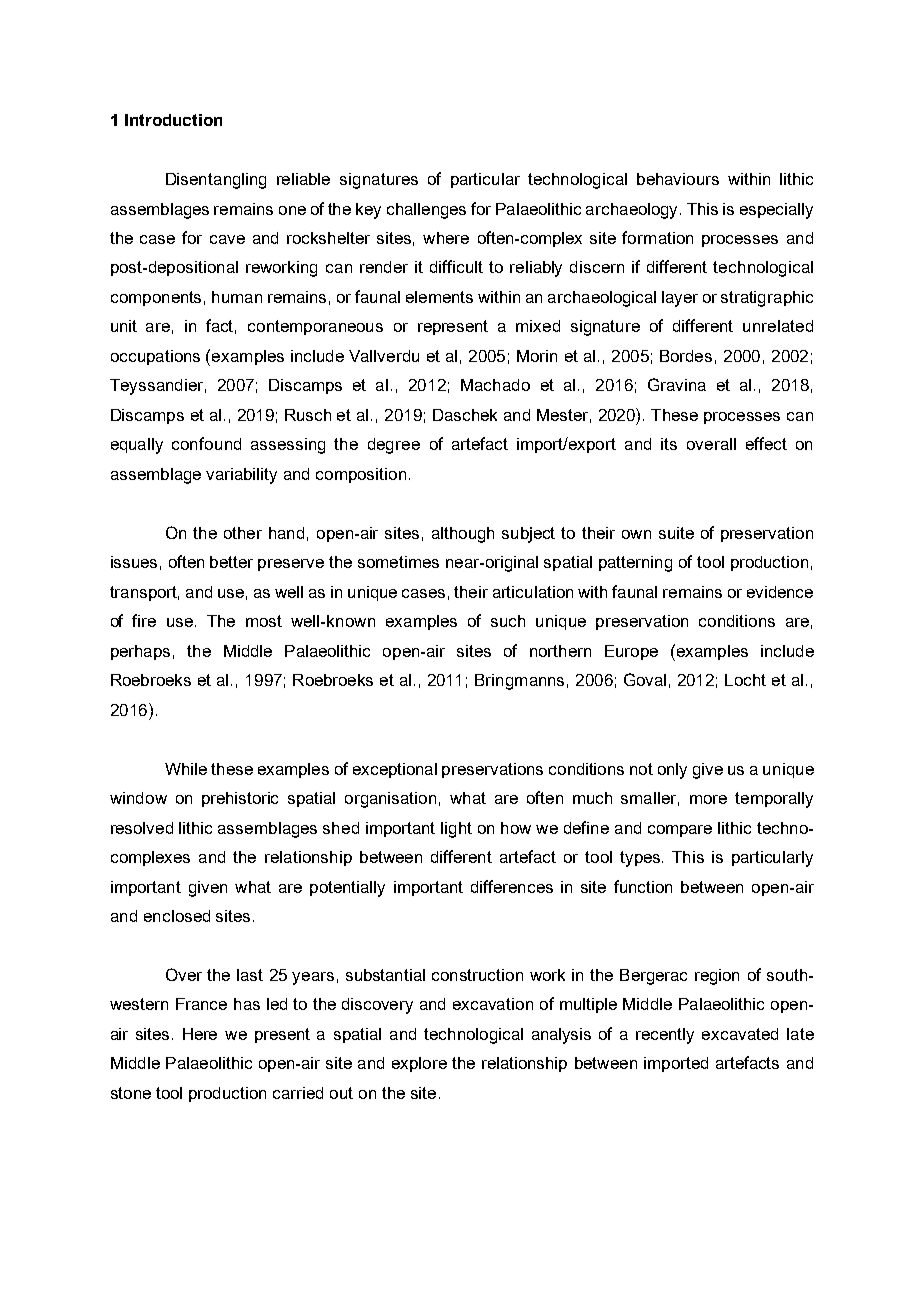 Image resolution: width=924 pixels, height=1308 pixels. Describe the element at coordinates (508, 621) in the document. I see `such` at that location.
